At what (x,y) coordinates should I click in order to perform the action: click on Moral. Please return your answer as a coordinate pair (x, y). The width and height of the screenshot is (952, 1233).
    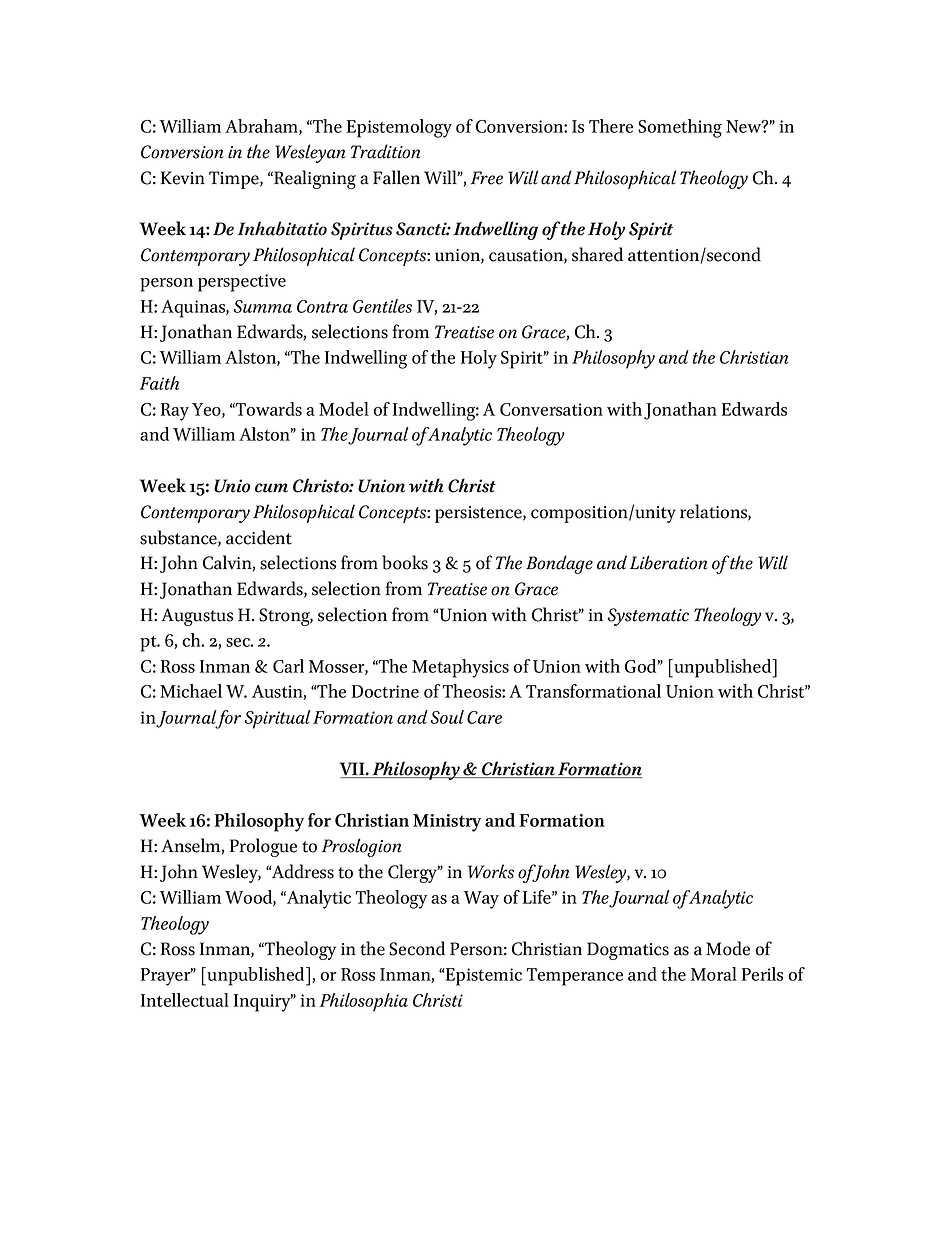
    Looking at the image, I should click on (714, 974).
